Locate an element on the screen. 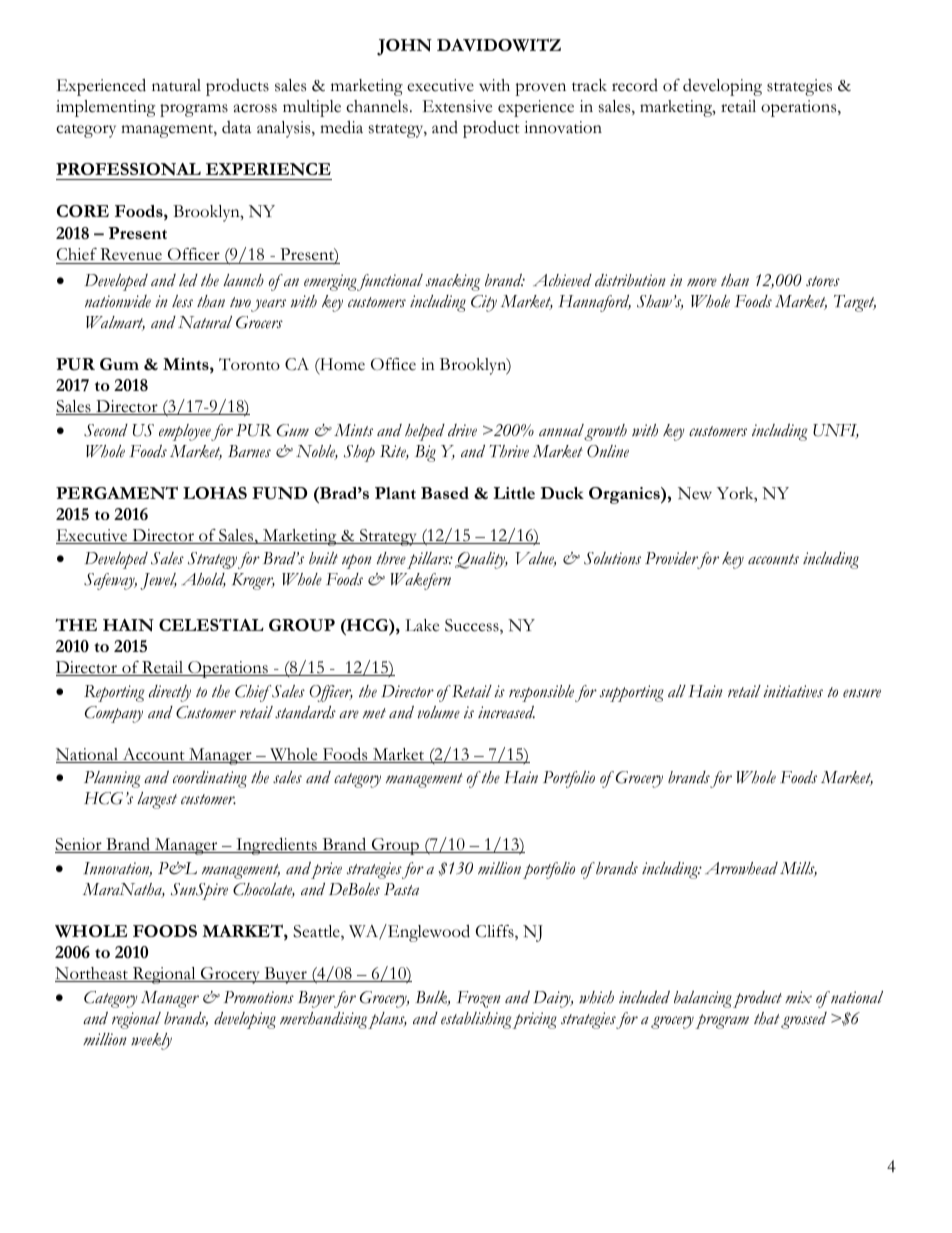  establishing is located at coordinates (477, 1020).
